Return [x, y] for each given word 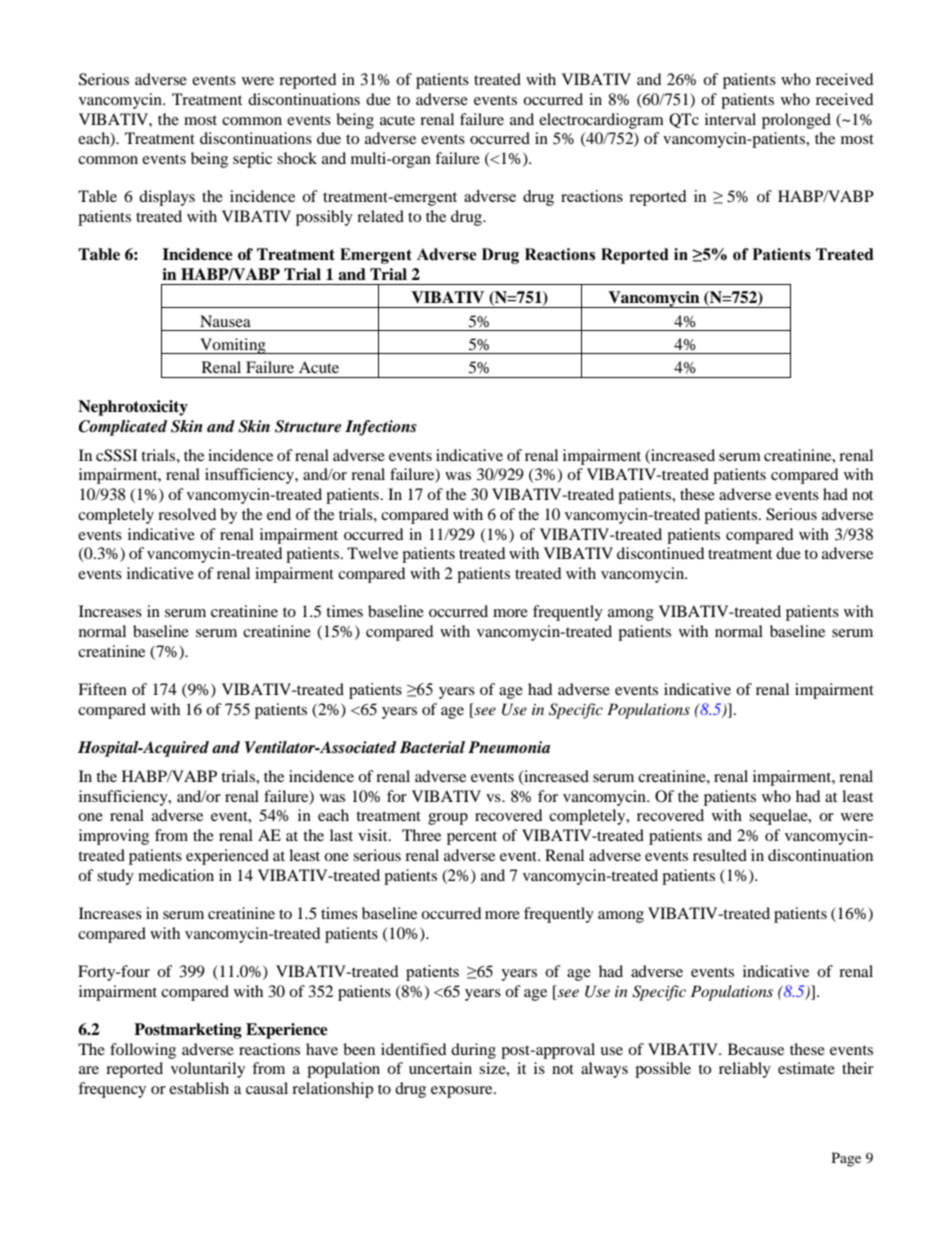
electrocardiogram [601, 121]
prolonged [796, 121]
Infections [381, 428]
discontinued [661, 553]
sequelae [779, 817]
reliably [745, 1070]
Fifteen [102, 689]
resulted [720, 855]
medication [176, 875]
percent [472, 838]
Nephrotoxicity [133, 408]
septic [252, 160]
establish [199, 1088]
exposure [463, 1092]
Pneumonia [509, 747]
